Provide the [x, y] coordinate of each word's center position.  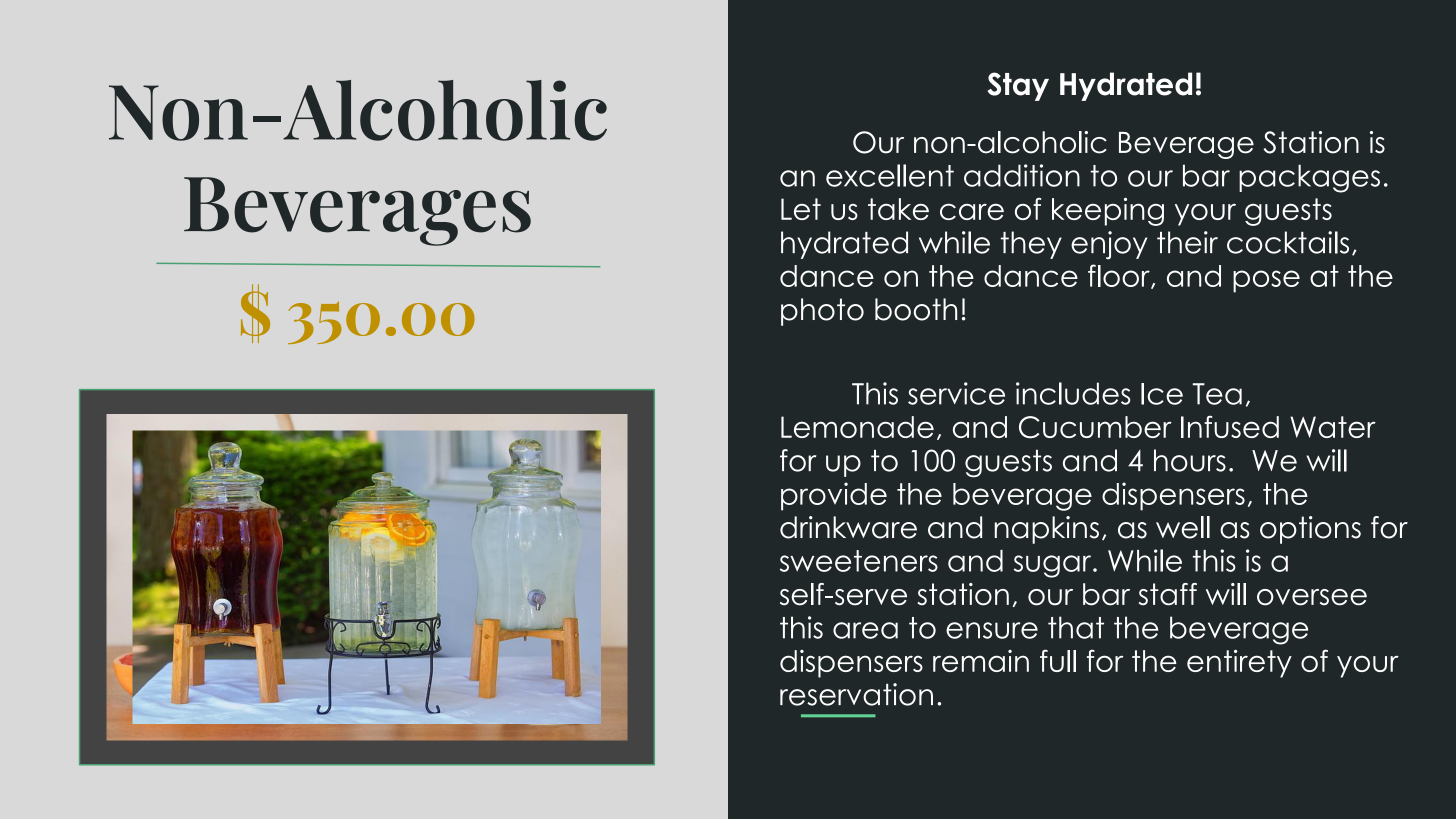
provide [834, 496]
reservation [856, 694]
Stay [1018, 86]
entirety [1239, 663]
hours [1190, 460]
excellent [890, 175]
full [1058, 660]
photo [822, 312]
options [1310, 530]
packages [1309, 178]
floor [1120, 276]
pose [1266, 281]
